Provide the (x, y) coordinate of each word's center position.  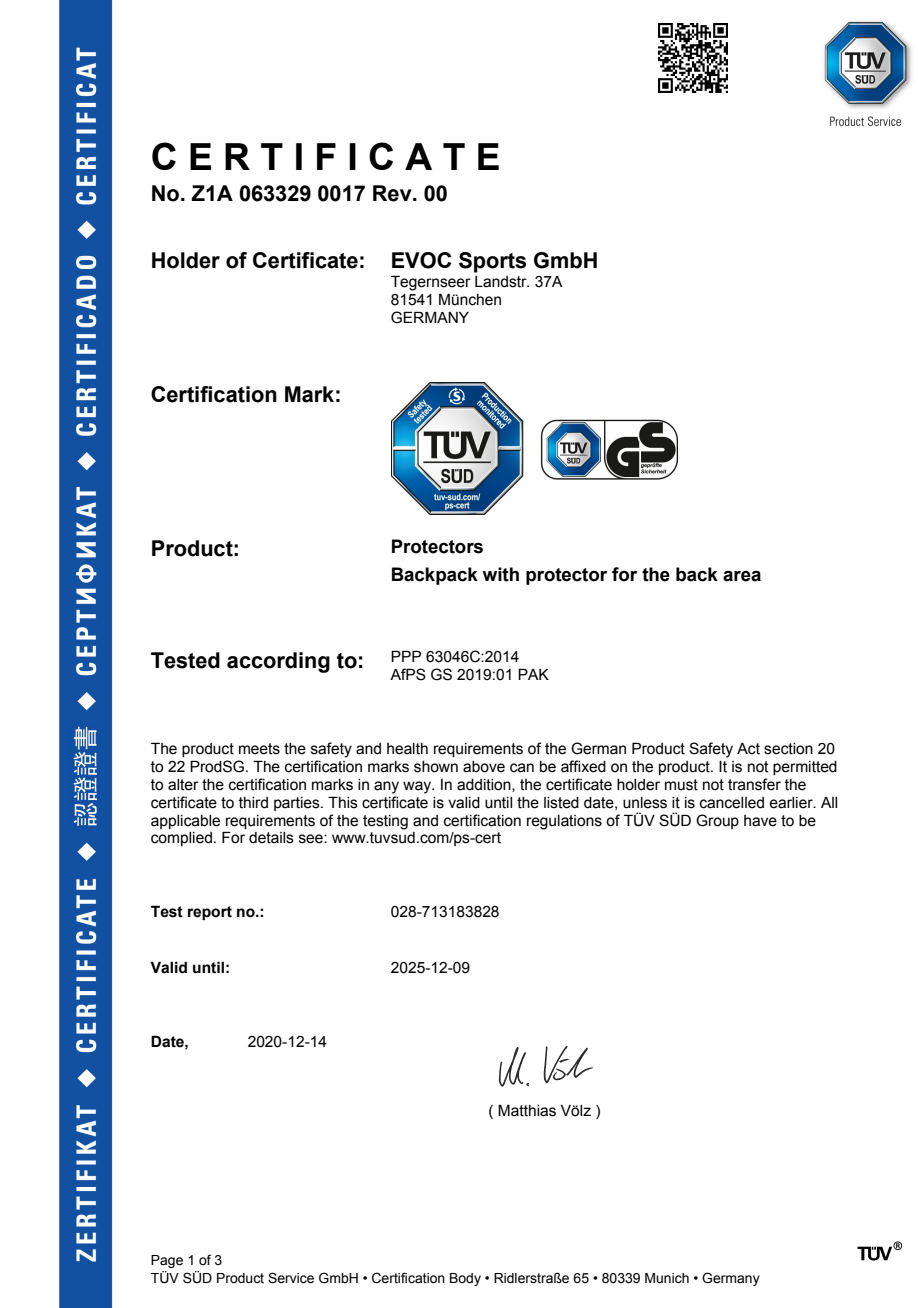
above (484, 767)
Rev (393, 193)
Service (291, 1278)
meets (259, 749)
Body (465, 1279)
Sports (492, 262)
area (742, 576)
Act (748, 749)
